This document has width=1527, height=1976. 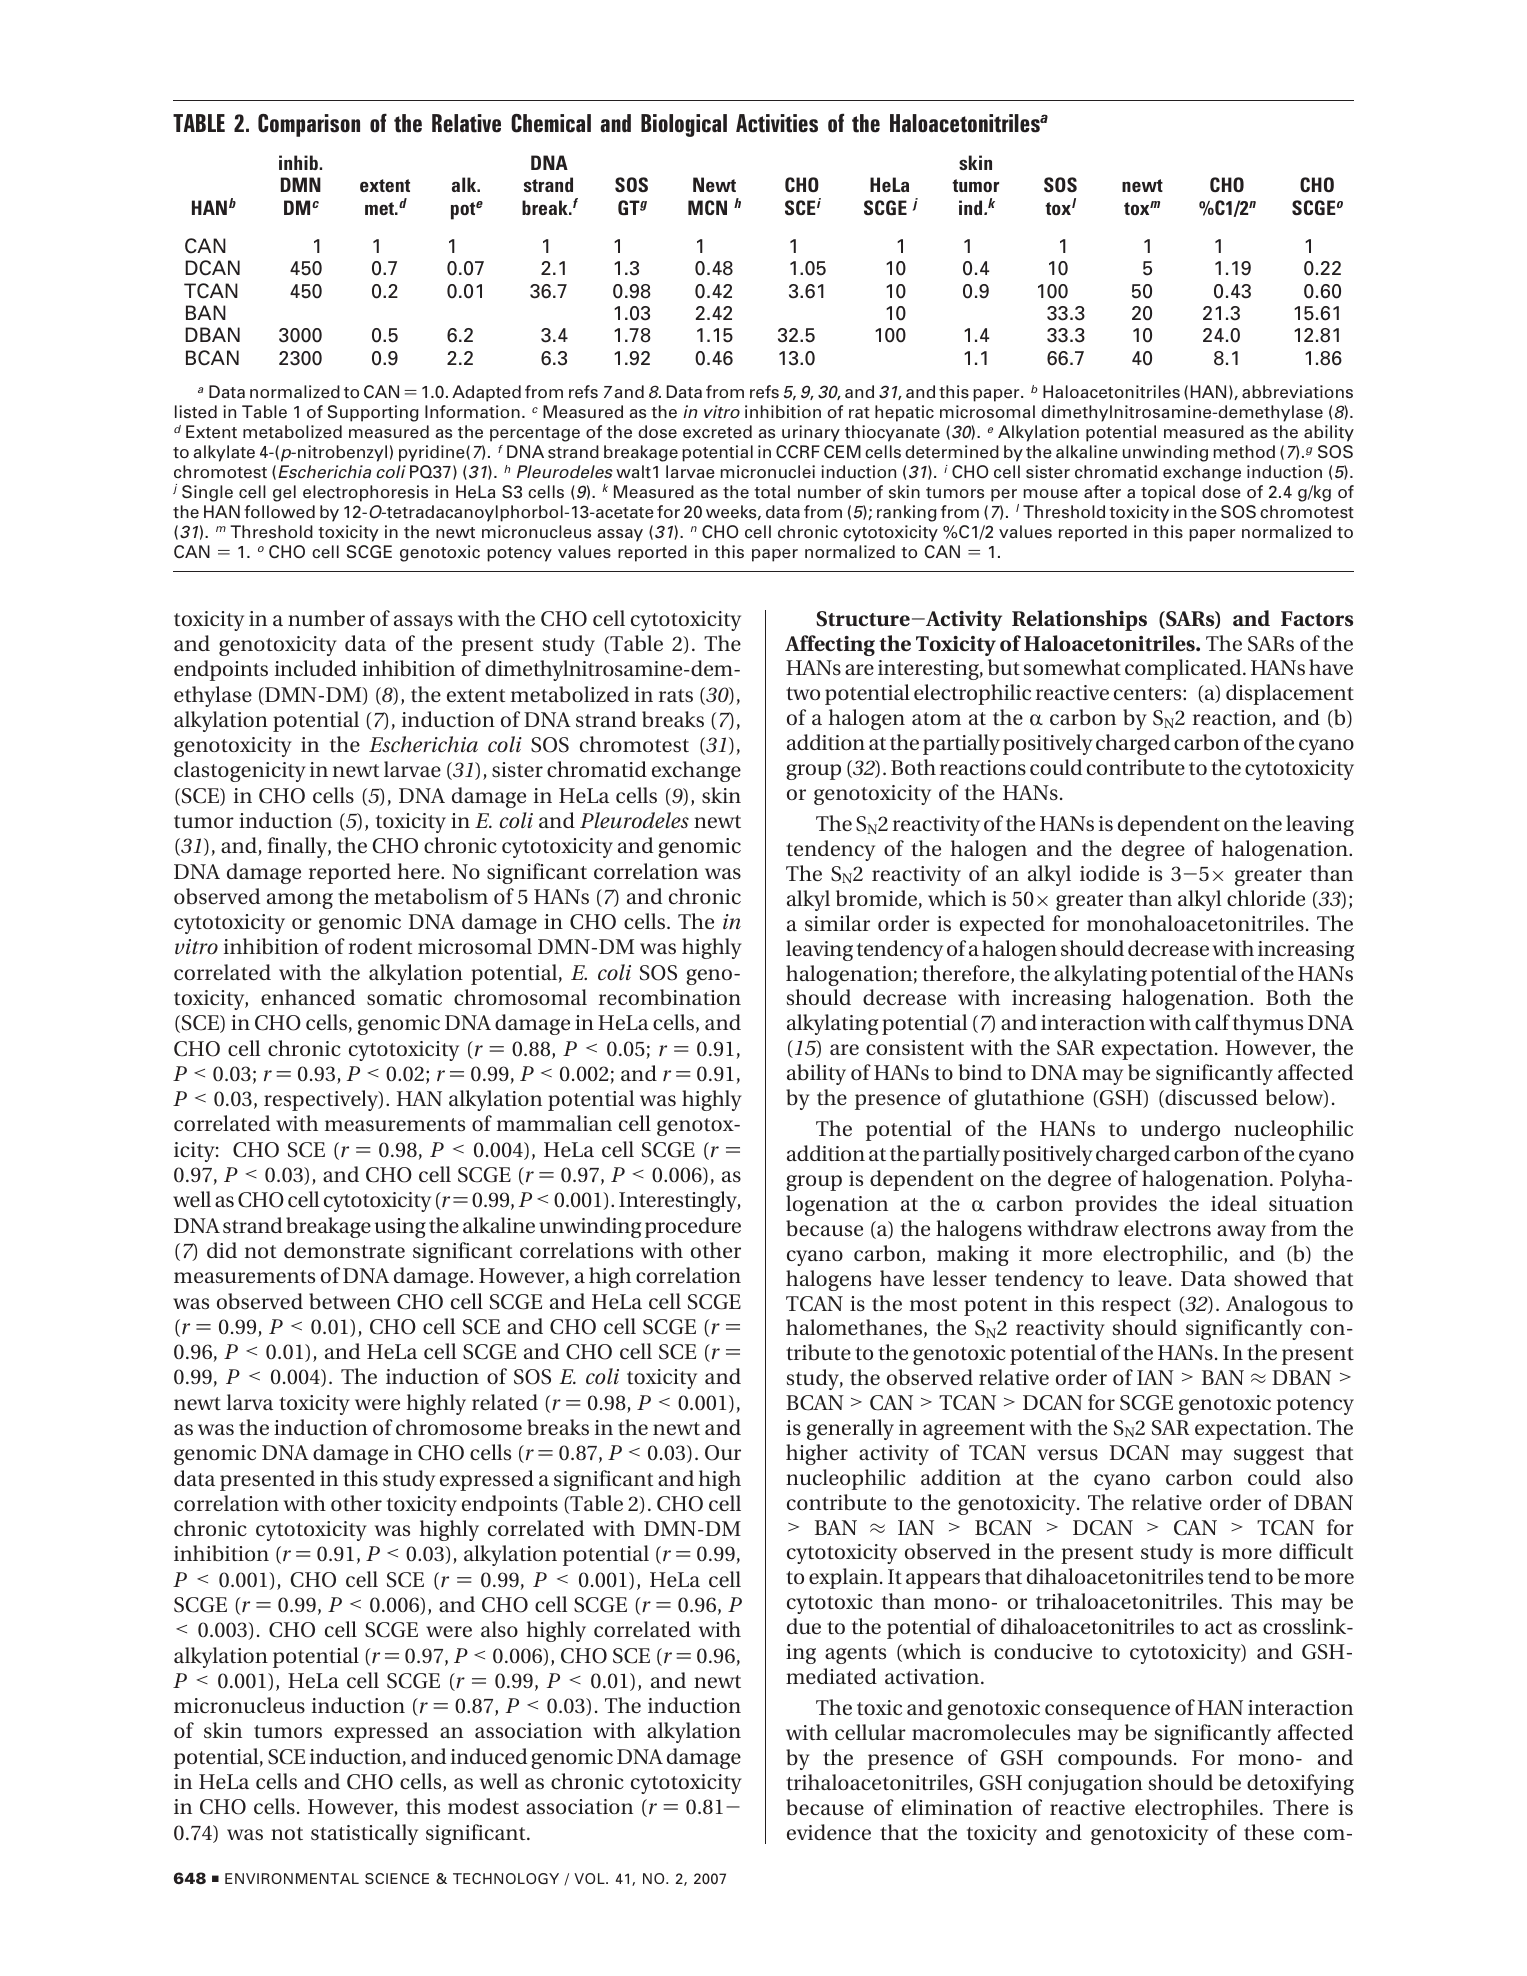 What do you see at coordinates (316, 668) in the document?
I see `included` at bounding box center [316, 668].
